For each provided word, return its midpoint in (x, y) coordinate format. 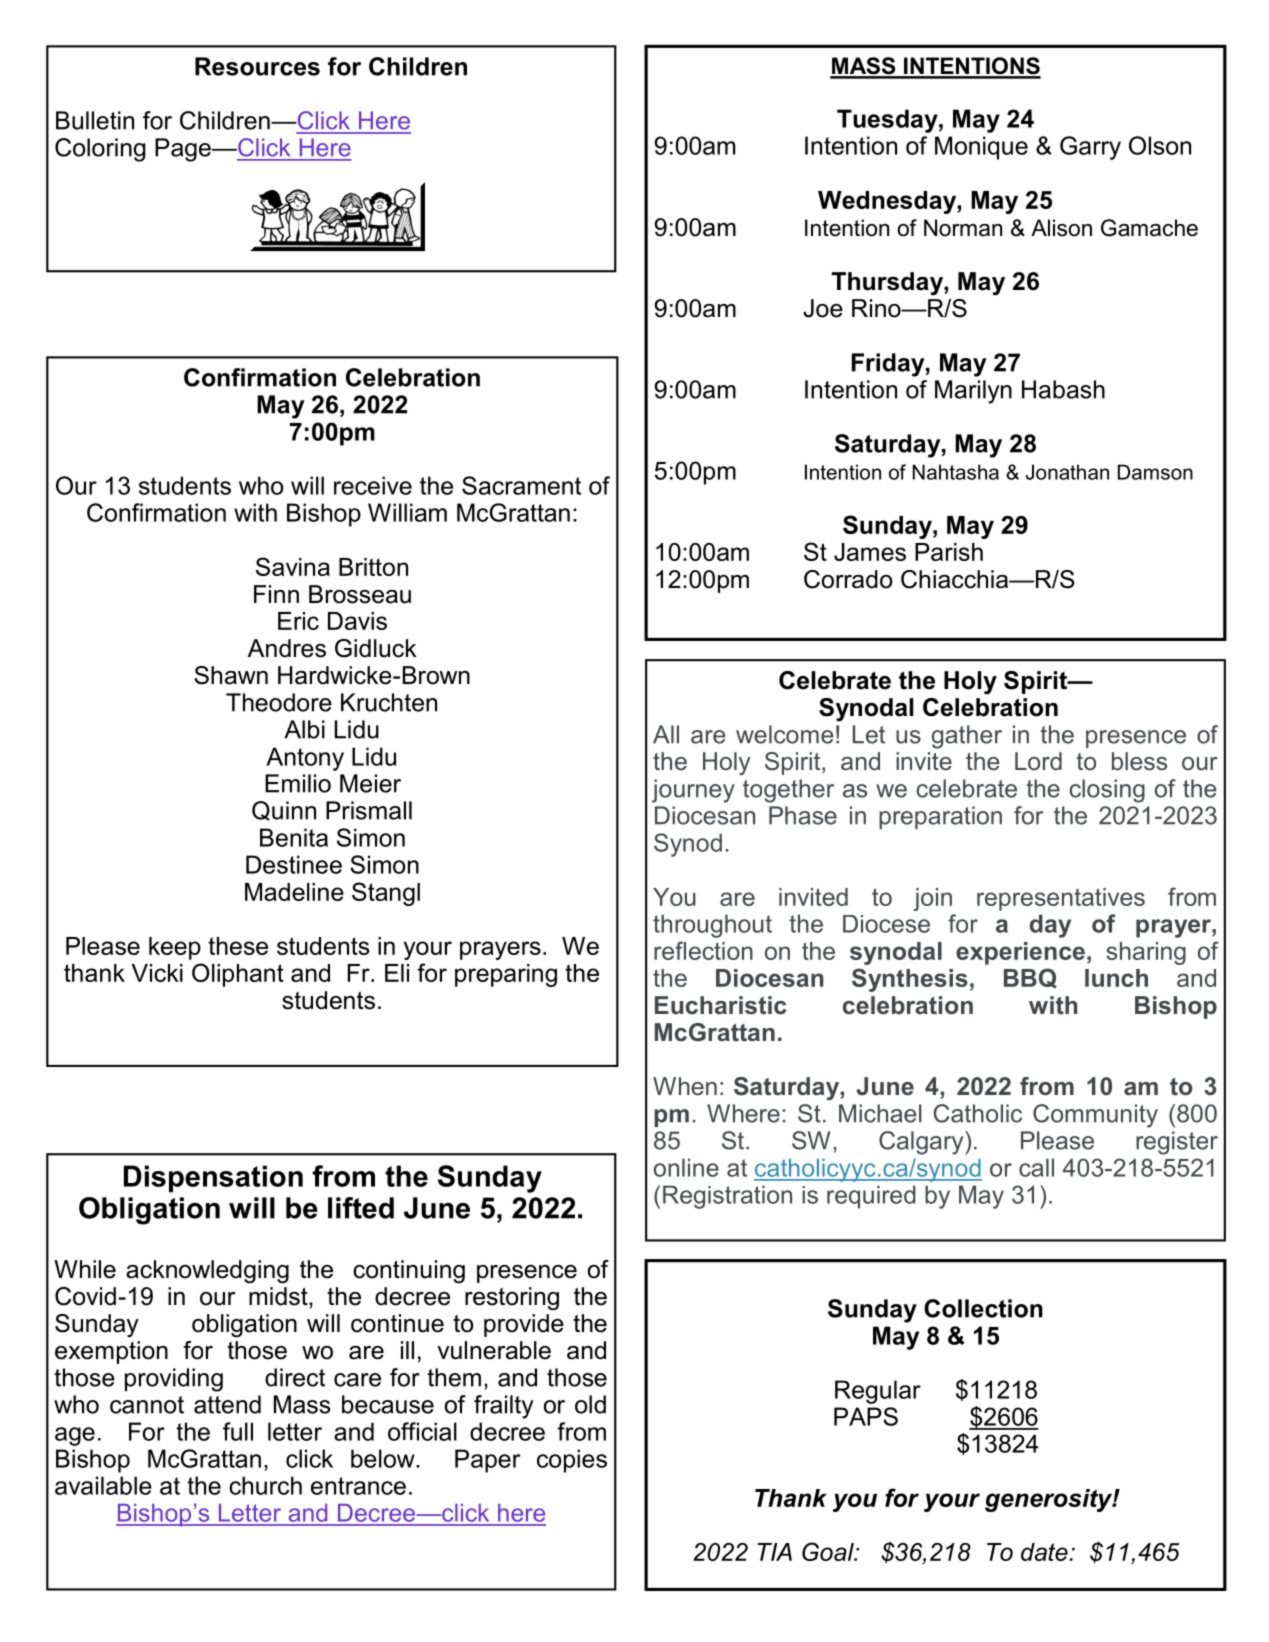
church (265, 1485)
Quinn (284, 811)
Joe (823, 308)
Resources (257, 66)
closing (1107, 791)
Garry (1090, 148)
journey (693, 791)
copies (572, 1461)
